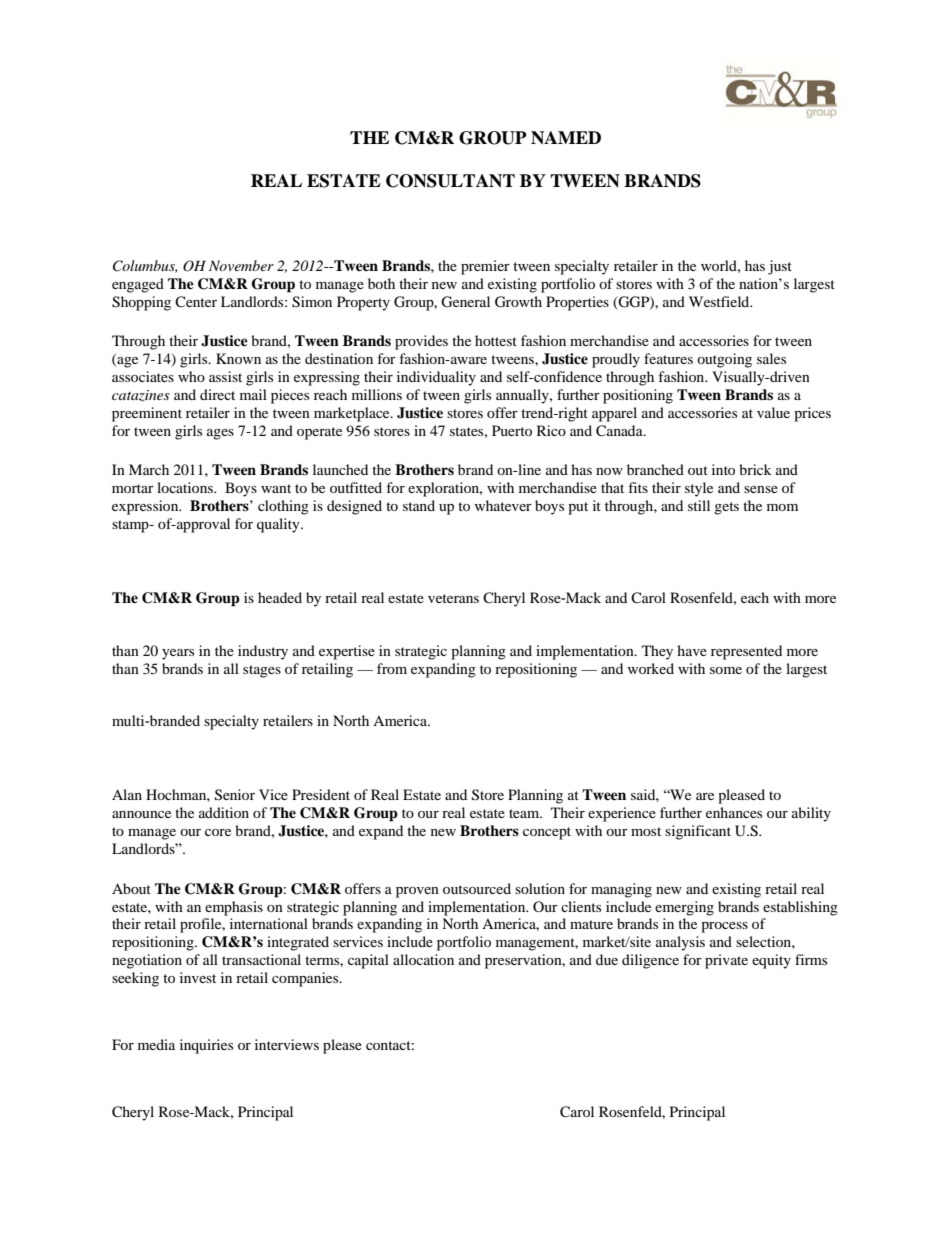 The height and width of the screenshot is (1233, 952). I want to click on headed, so click(280, 597).
